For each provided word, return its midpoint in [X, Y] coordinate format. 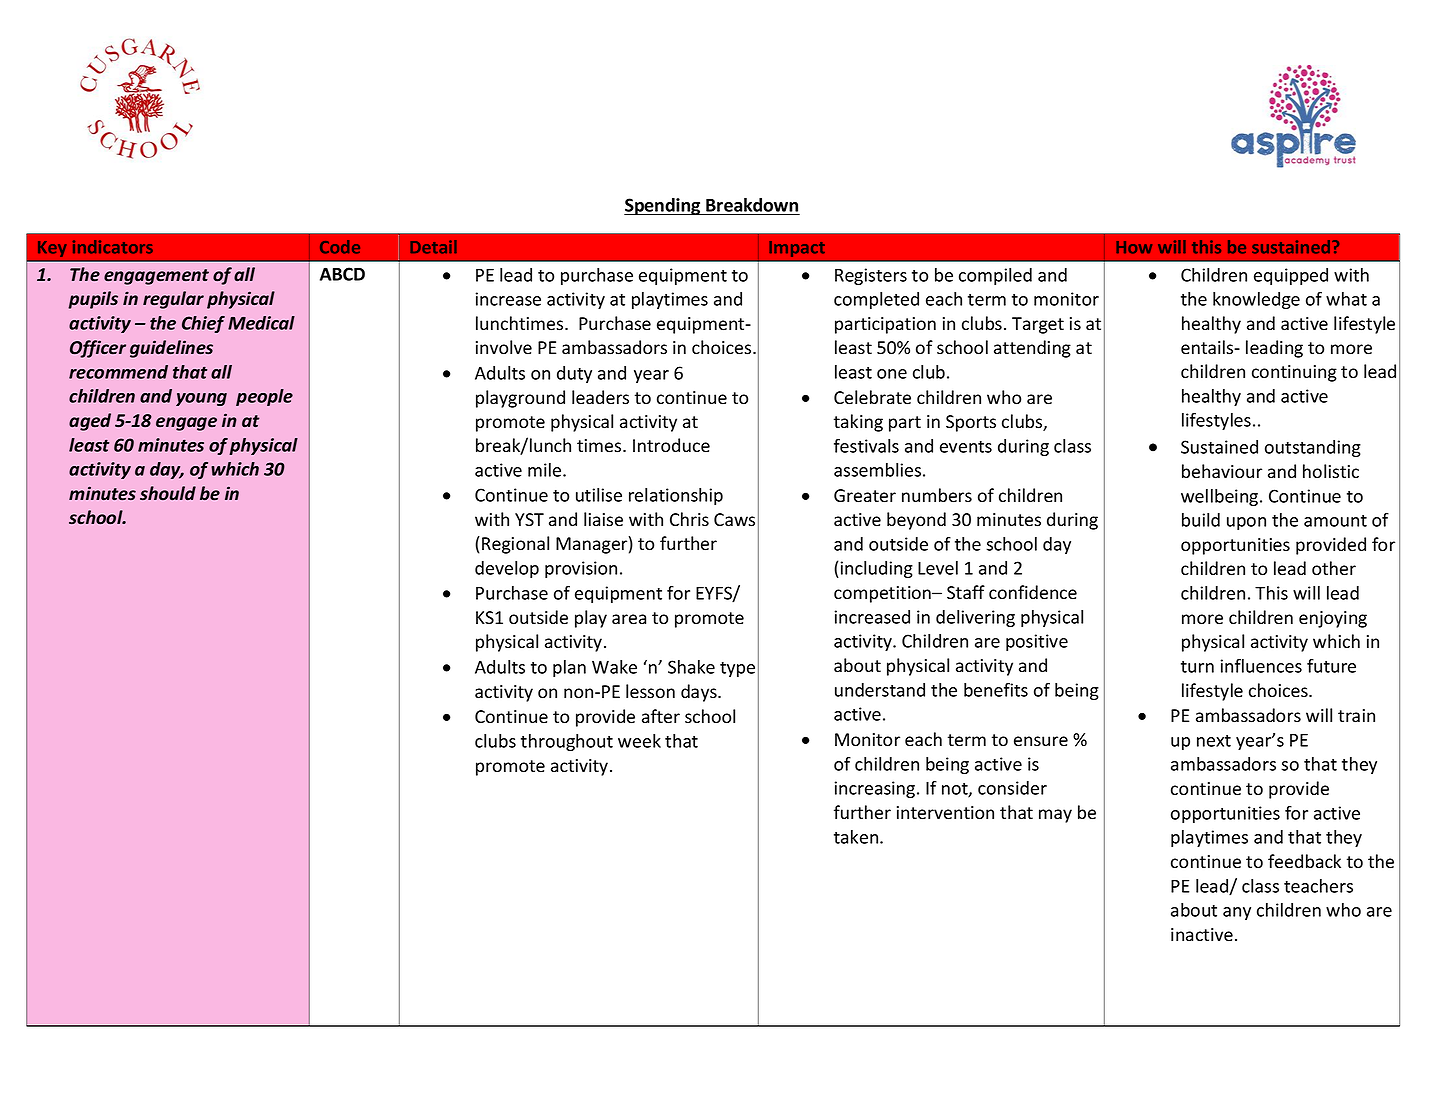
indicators [113, 247]
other [1334, 568]
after [661, 716]
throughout [567, 742]
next [1214, 741]
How [1134, 247]
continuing [1294, 373]
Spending [663, 206]
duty [574, 374]
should [168, 493]
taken [857, 837]
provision [581, 569]
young [201, 399]
